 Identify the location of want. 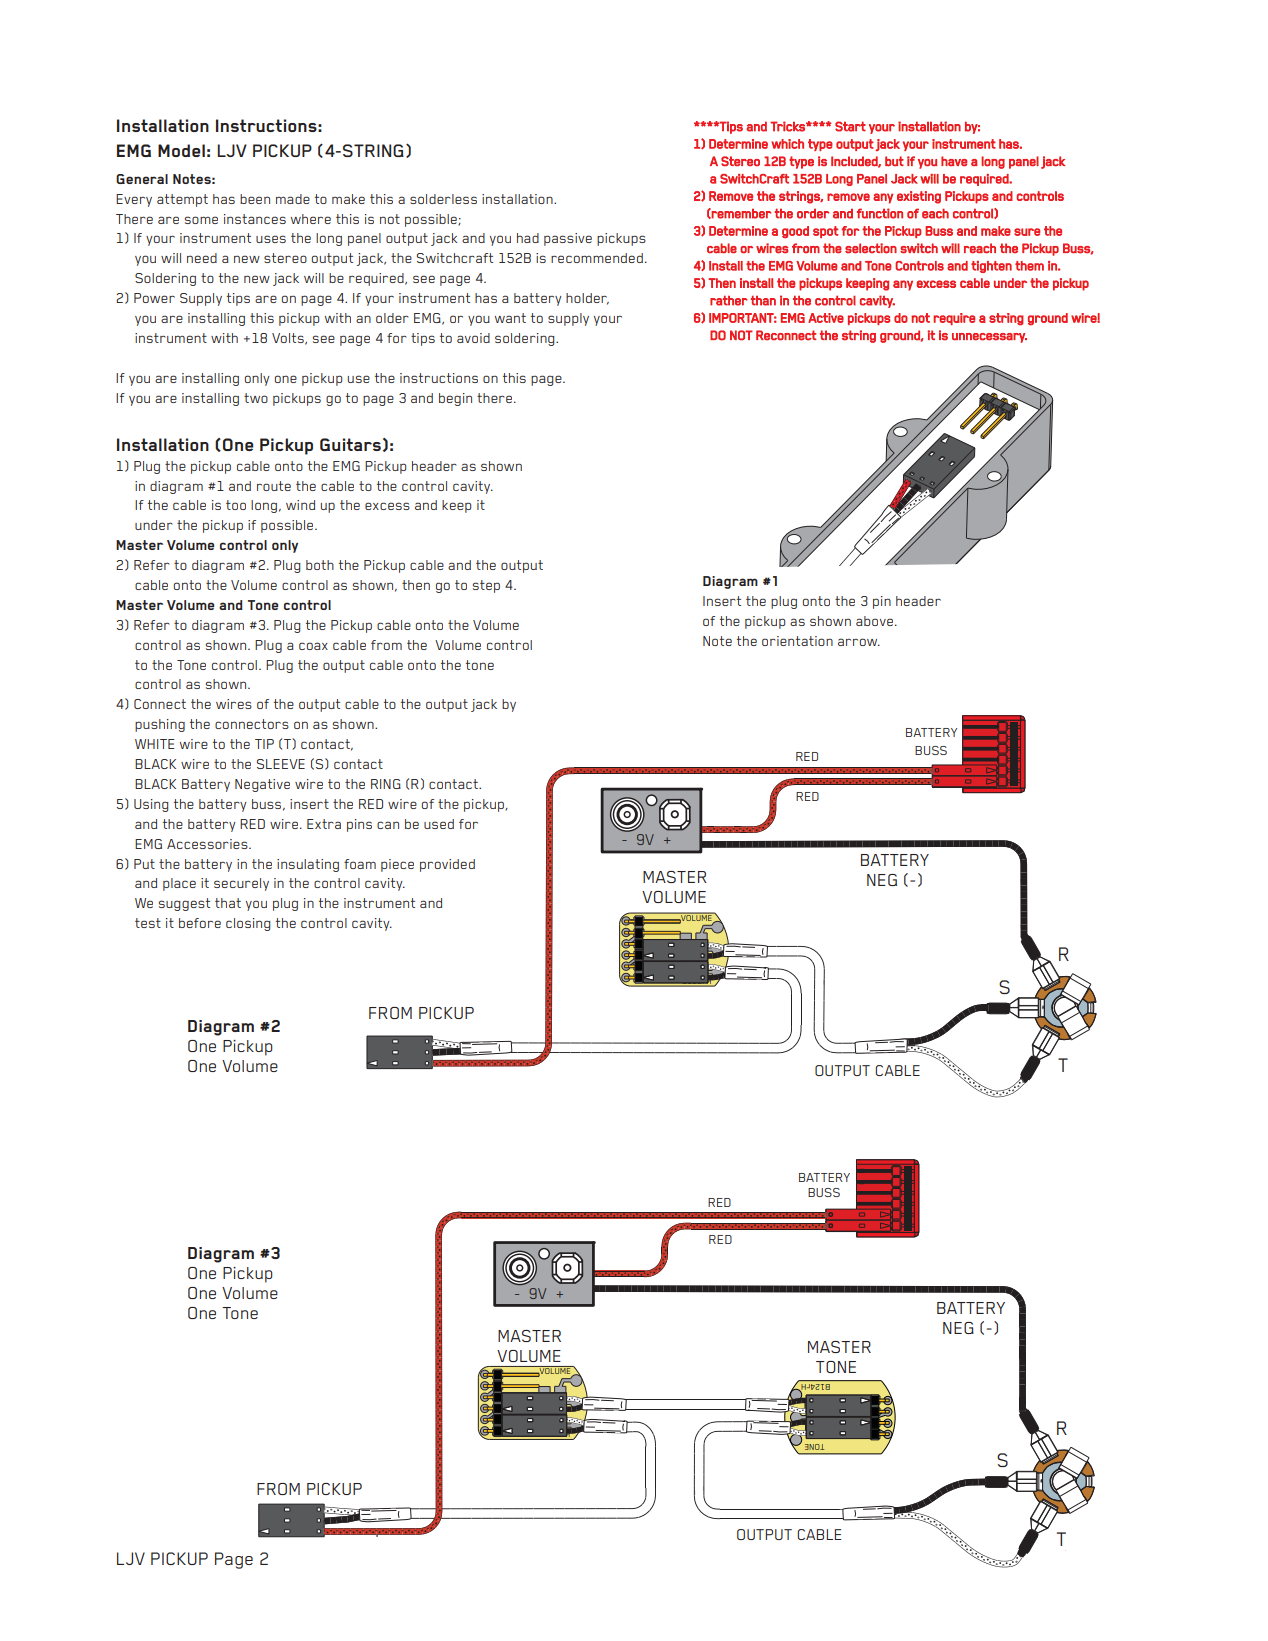
(510, 318).
